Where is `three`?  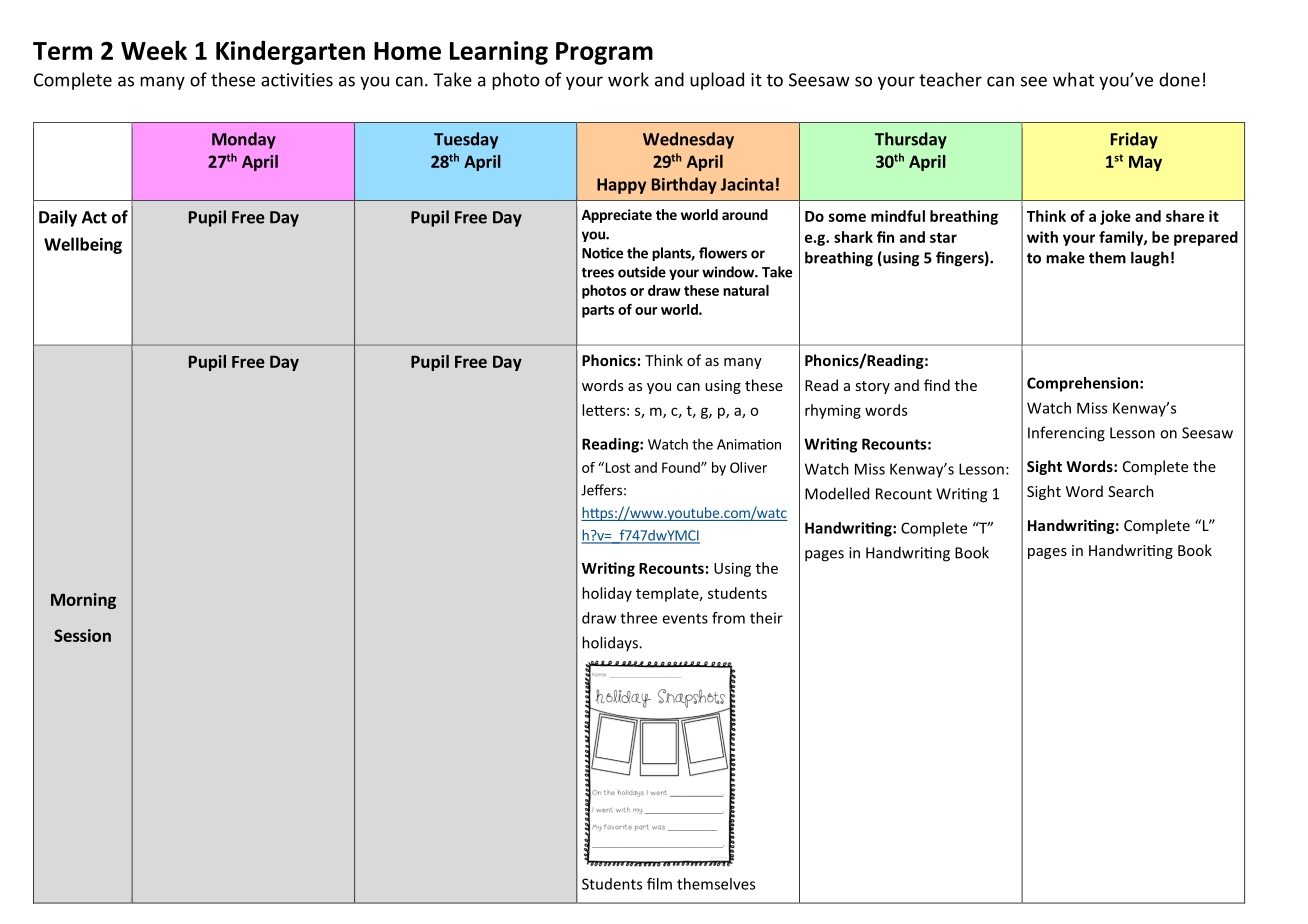
three is located at coordinates (638, 618).
